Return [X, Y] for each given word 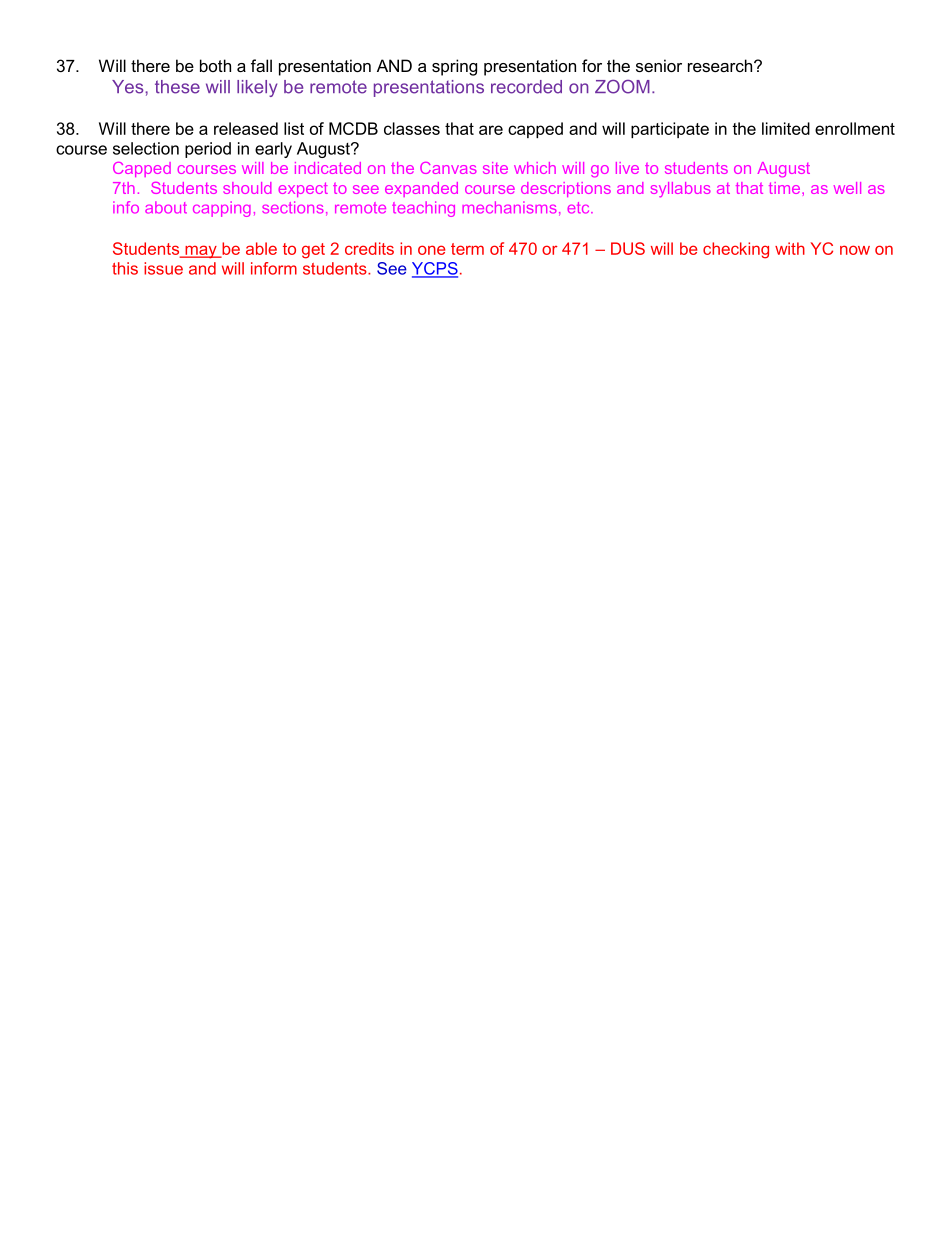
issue [163, 268]
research [721, 65]
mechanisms [509, 207]
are [491, 130]
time [786, 188]
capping [222, 209]
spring [454, 67]
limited [786, 128]
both [215, 65]
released [246, 128]
